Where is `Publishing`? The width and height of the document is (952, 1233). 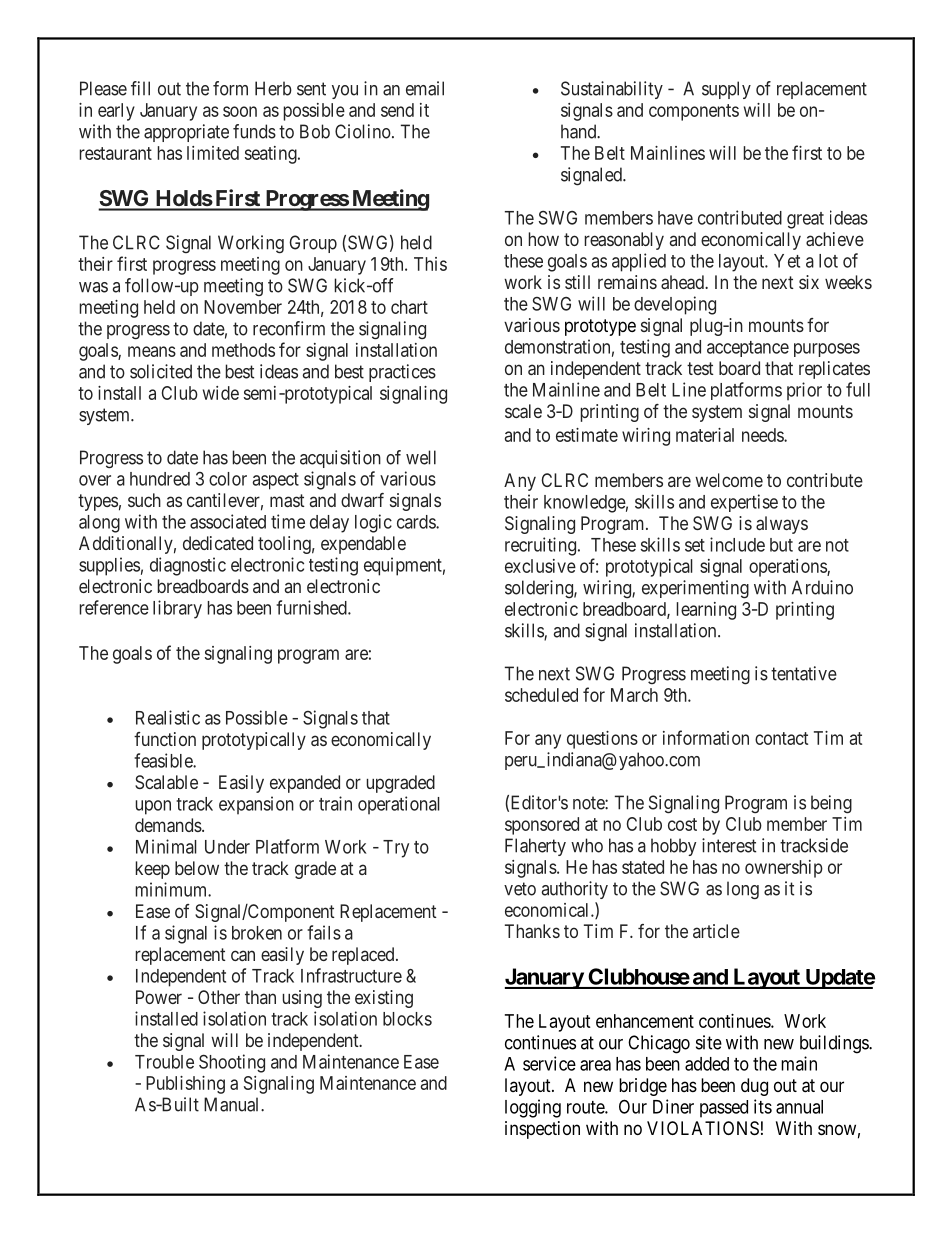
Publishing is located at coordinates (185, 1085).
